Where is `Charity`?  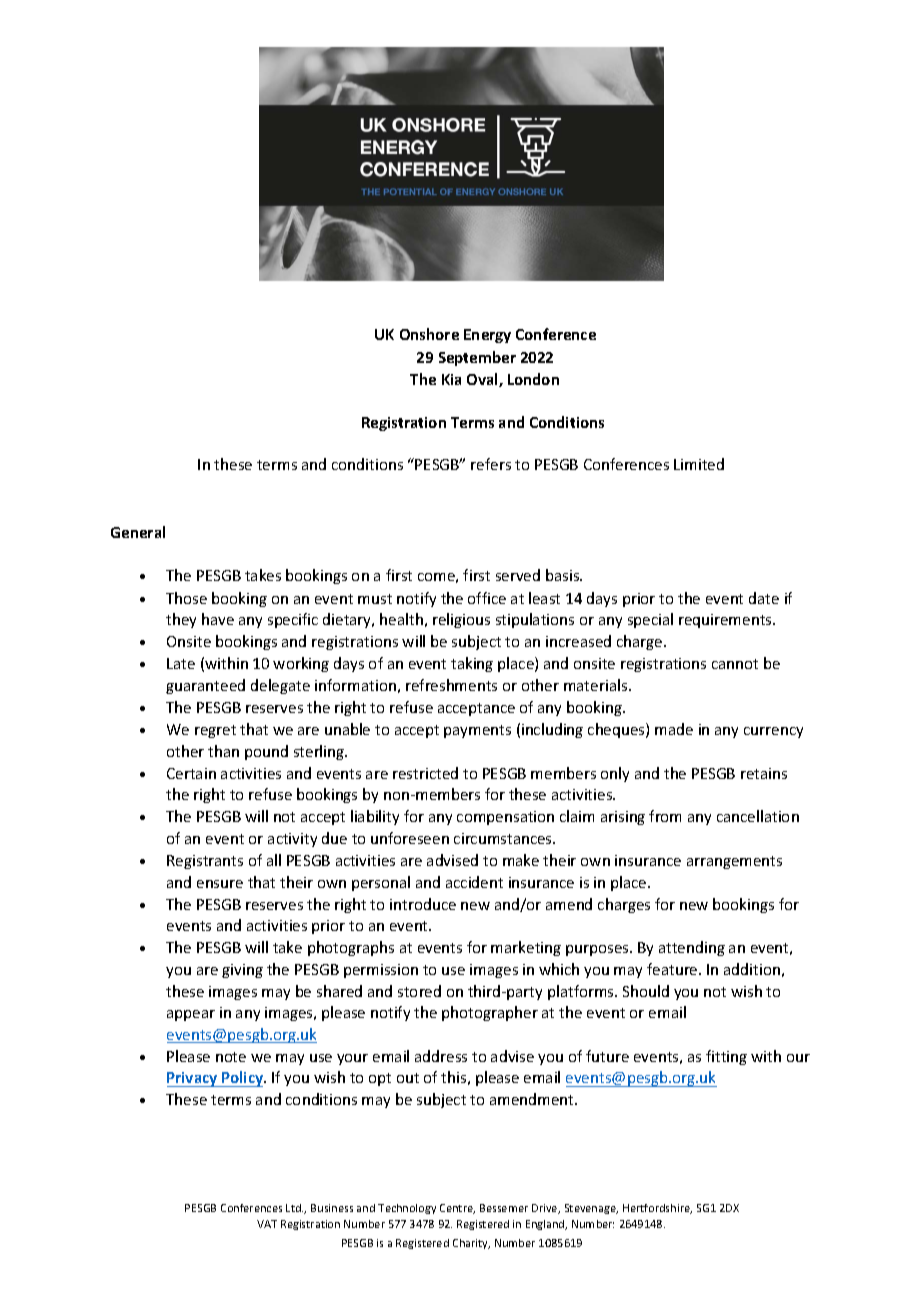
Charity is located at coordinates (471, 1244).
